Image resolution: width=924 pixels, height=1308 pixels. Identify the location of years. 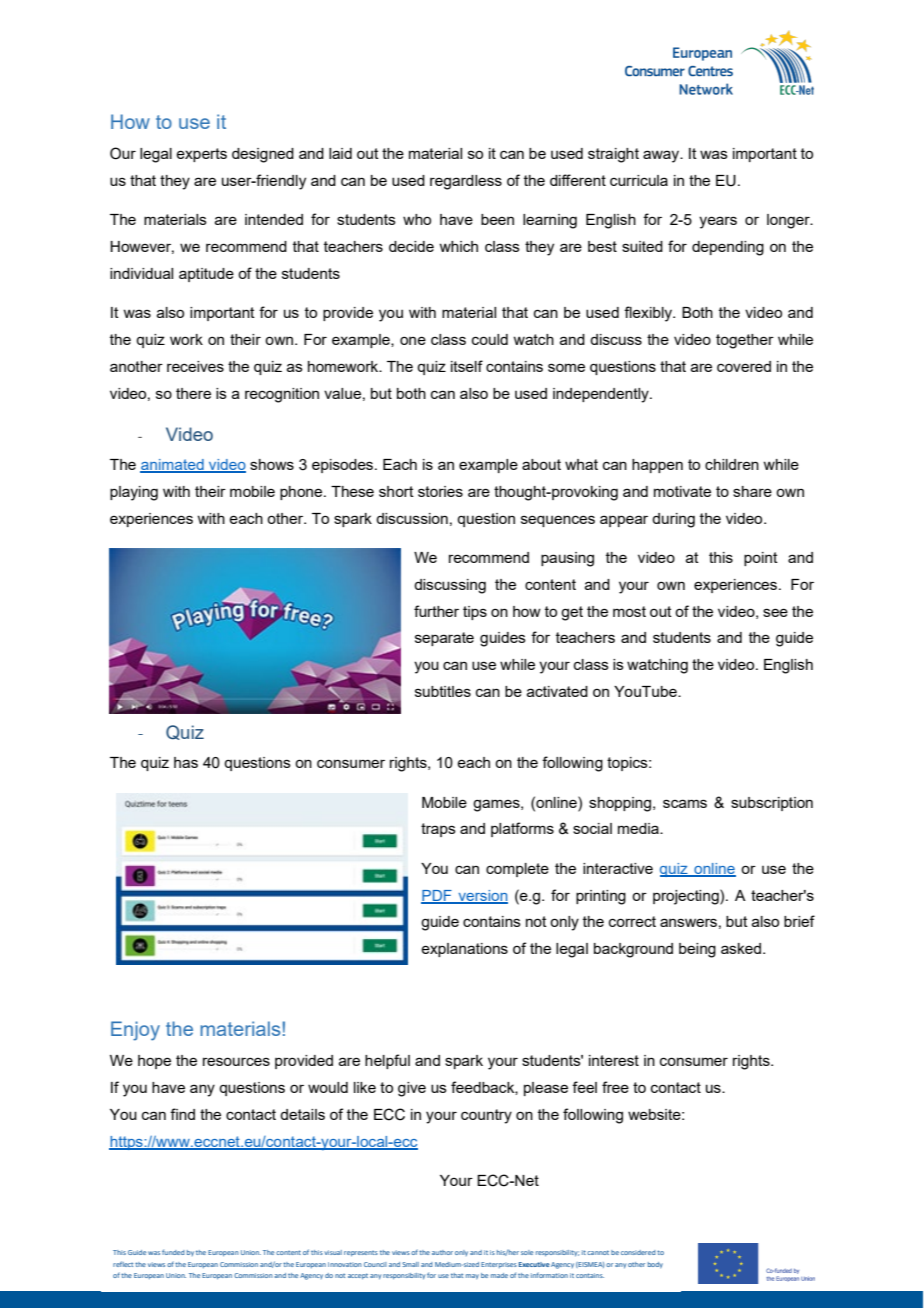
(718, 222).
